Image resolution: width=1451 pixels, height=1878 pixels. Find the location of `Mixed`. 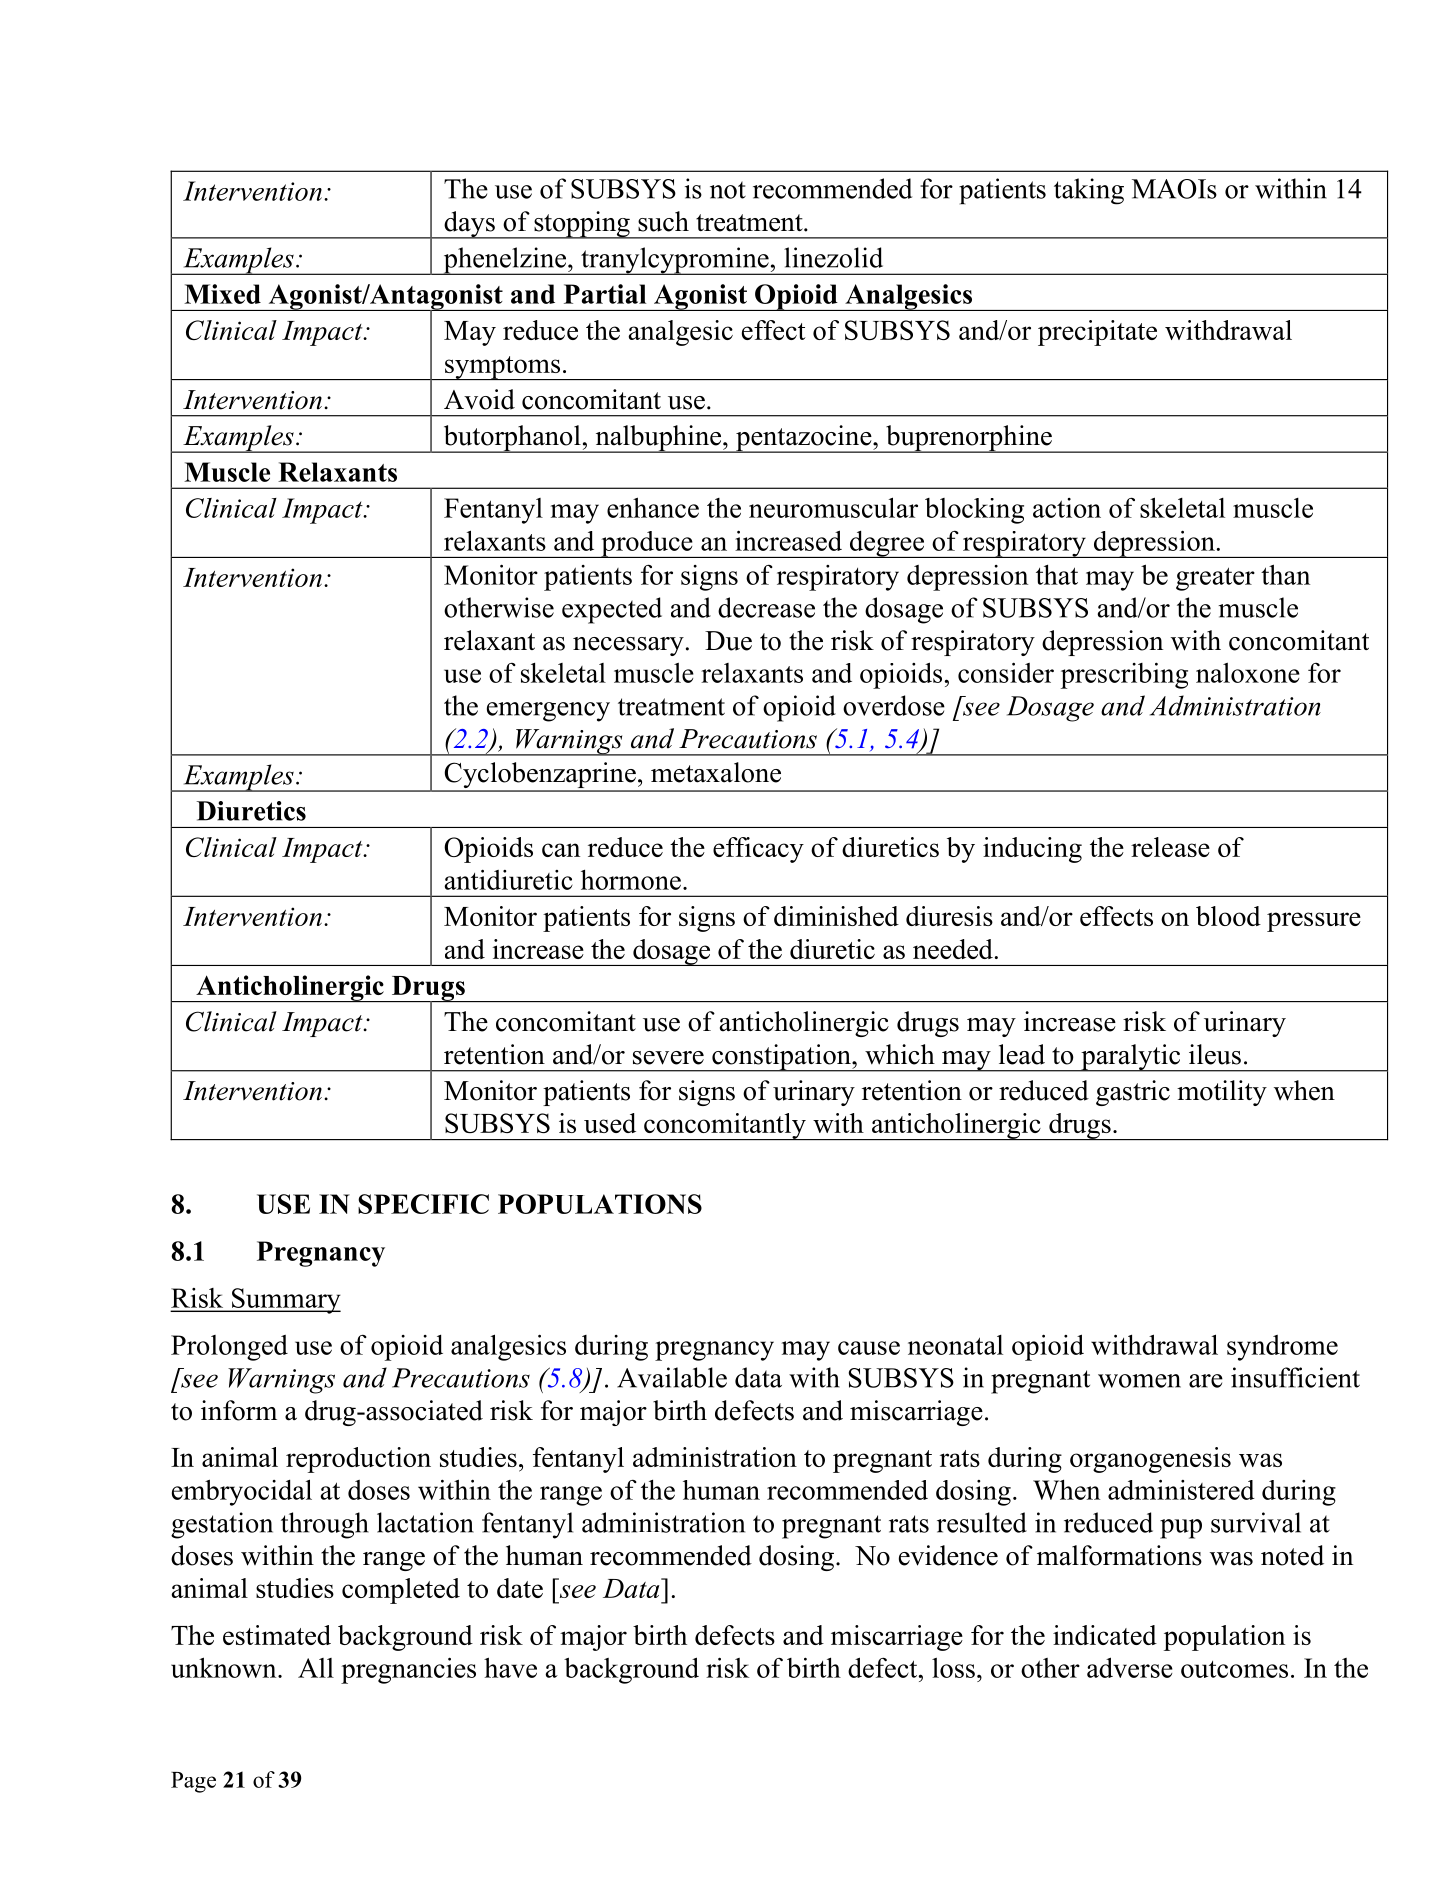

Mixed is located at coordinates (222, 294).
